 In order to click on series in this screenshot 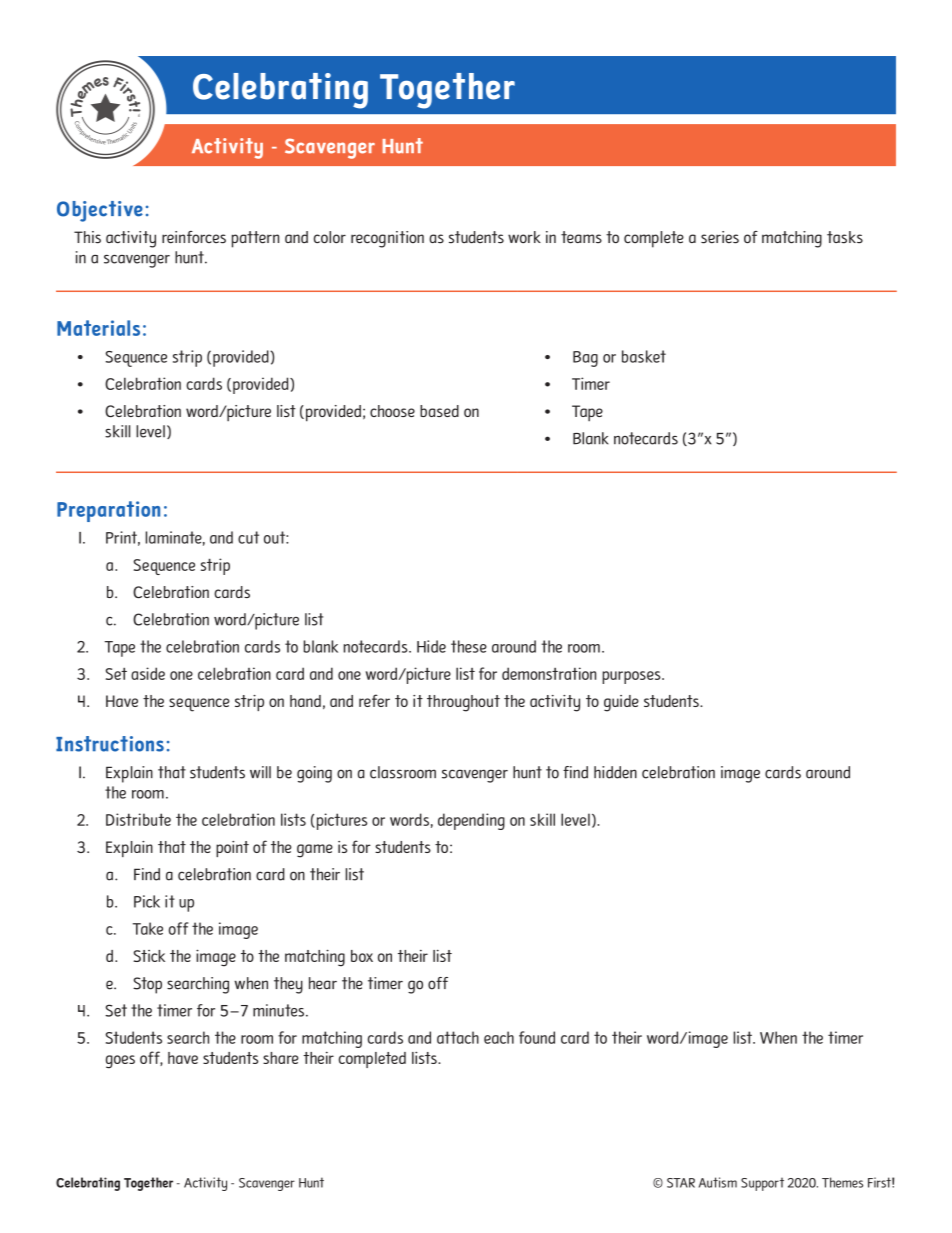, I will do `click(720, 237)`.
